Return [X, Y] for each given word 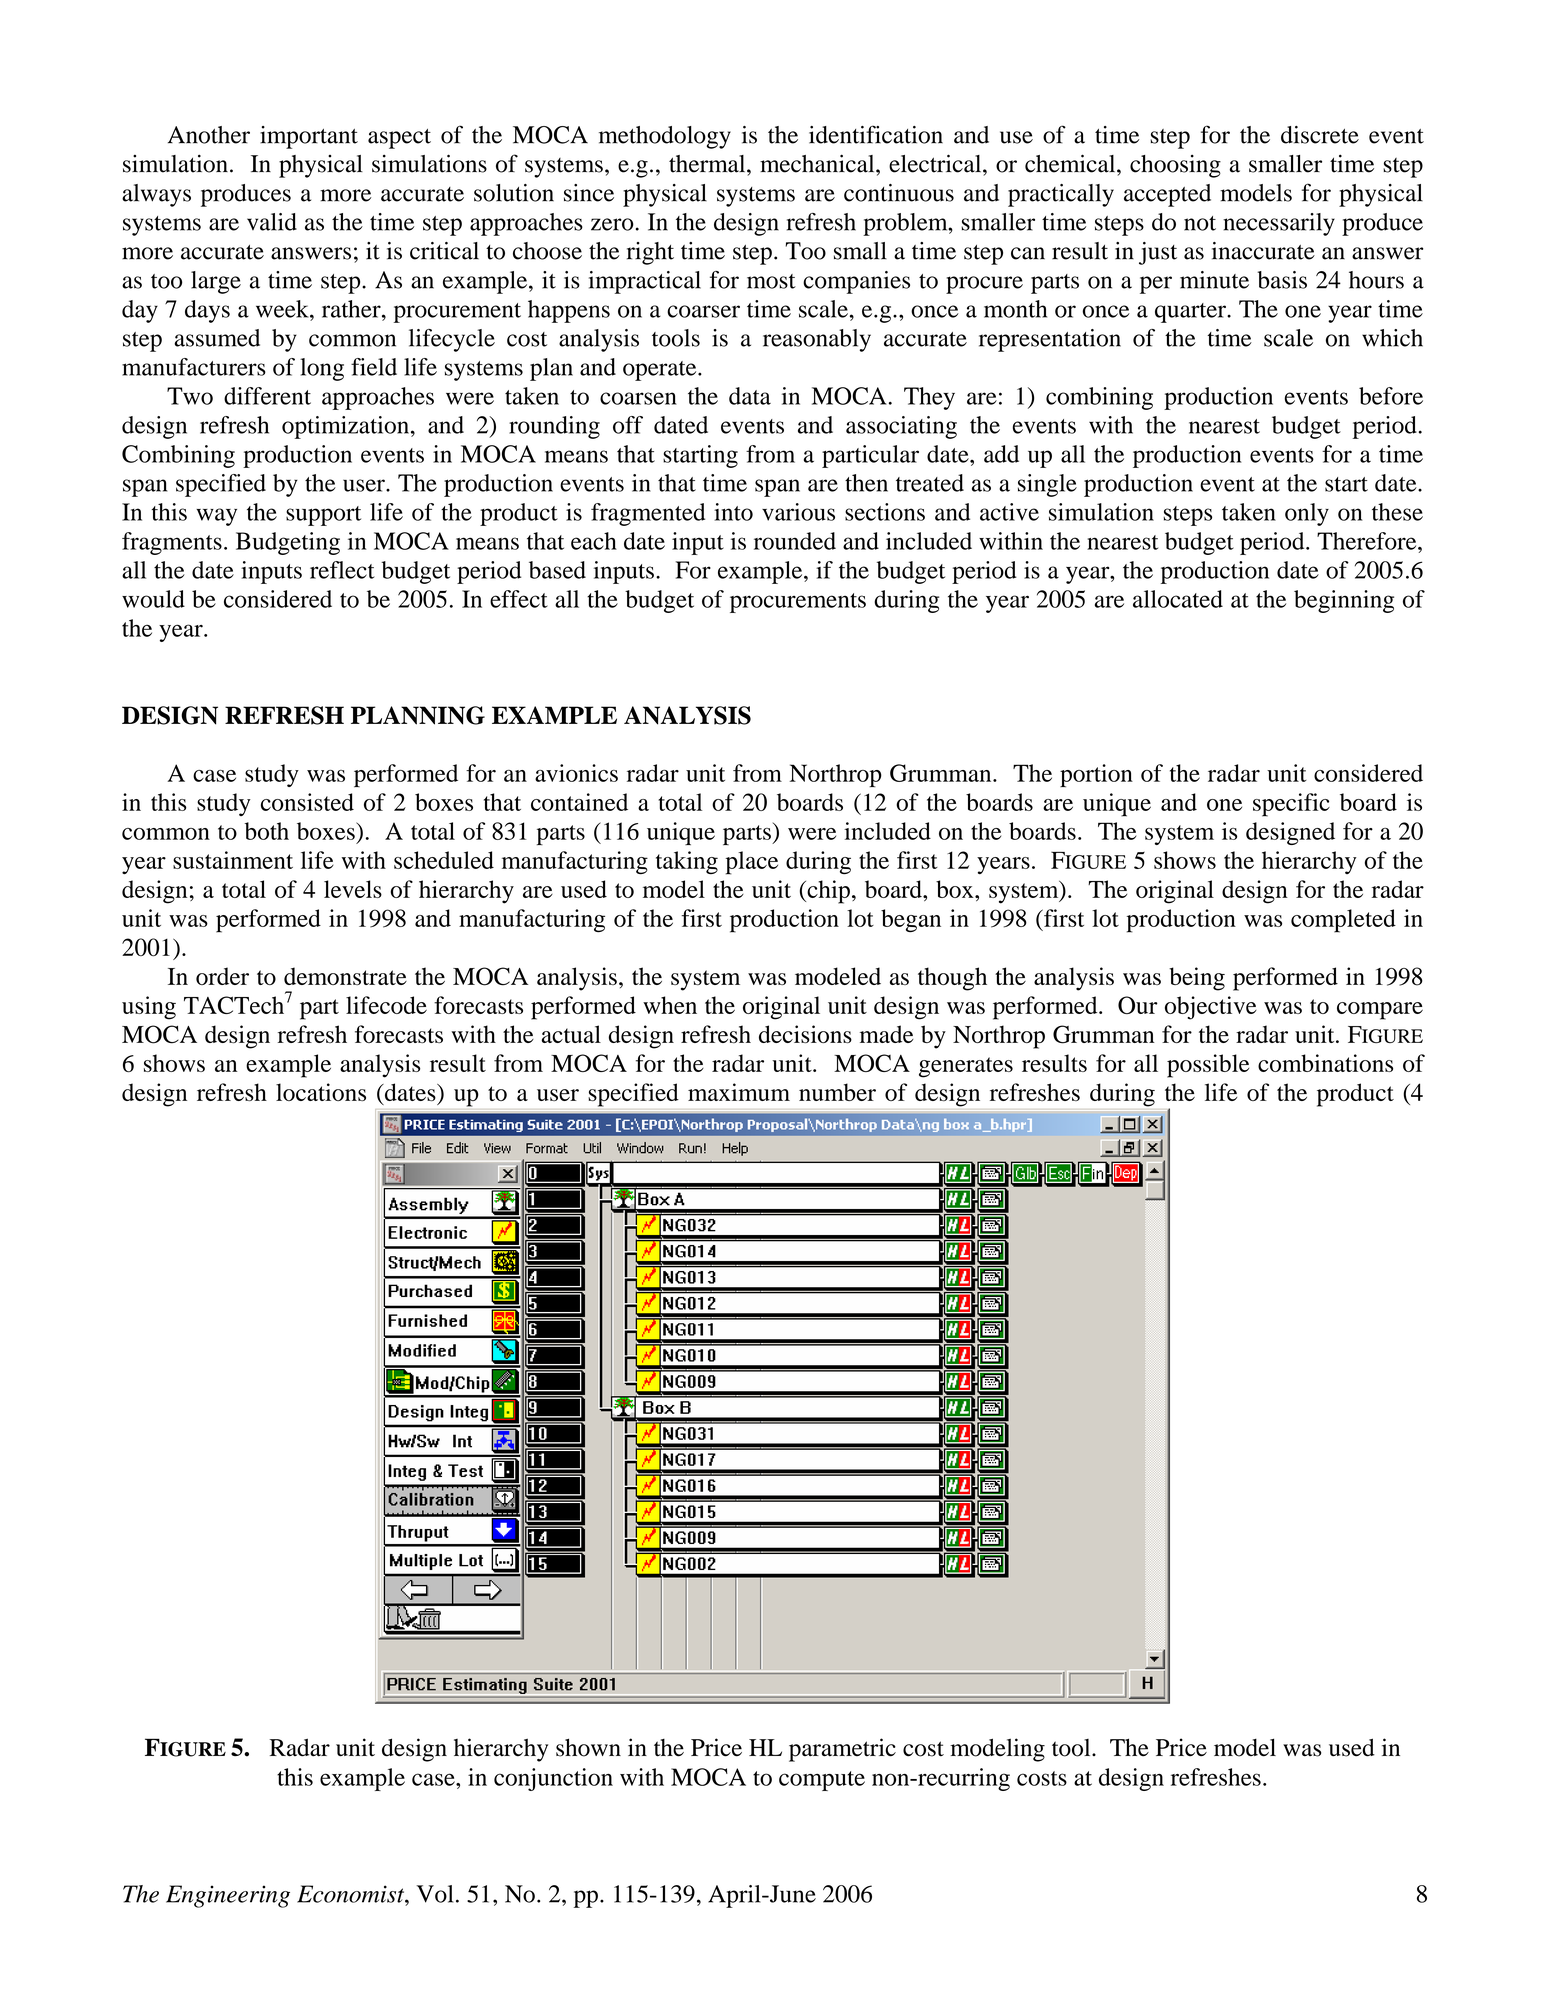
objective [1211, 1008]
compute [822, 1781]
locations [321, 1092]
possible [1208, 1066]
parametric [842, 1750]
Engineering [228, 1896]
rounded [795, 541]
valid [272, 222]
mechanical [818, 163]
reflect [342, 570]
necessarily [1279, 224]
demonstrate [345, 976]
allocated [1178, 599]
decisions [805, 1034]
